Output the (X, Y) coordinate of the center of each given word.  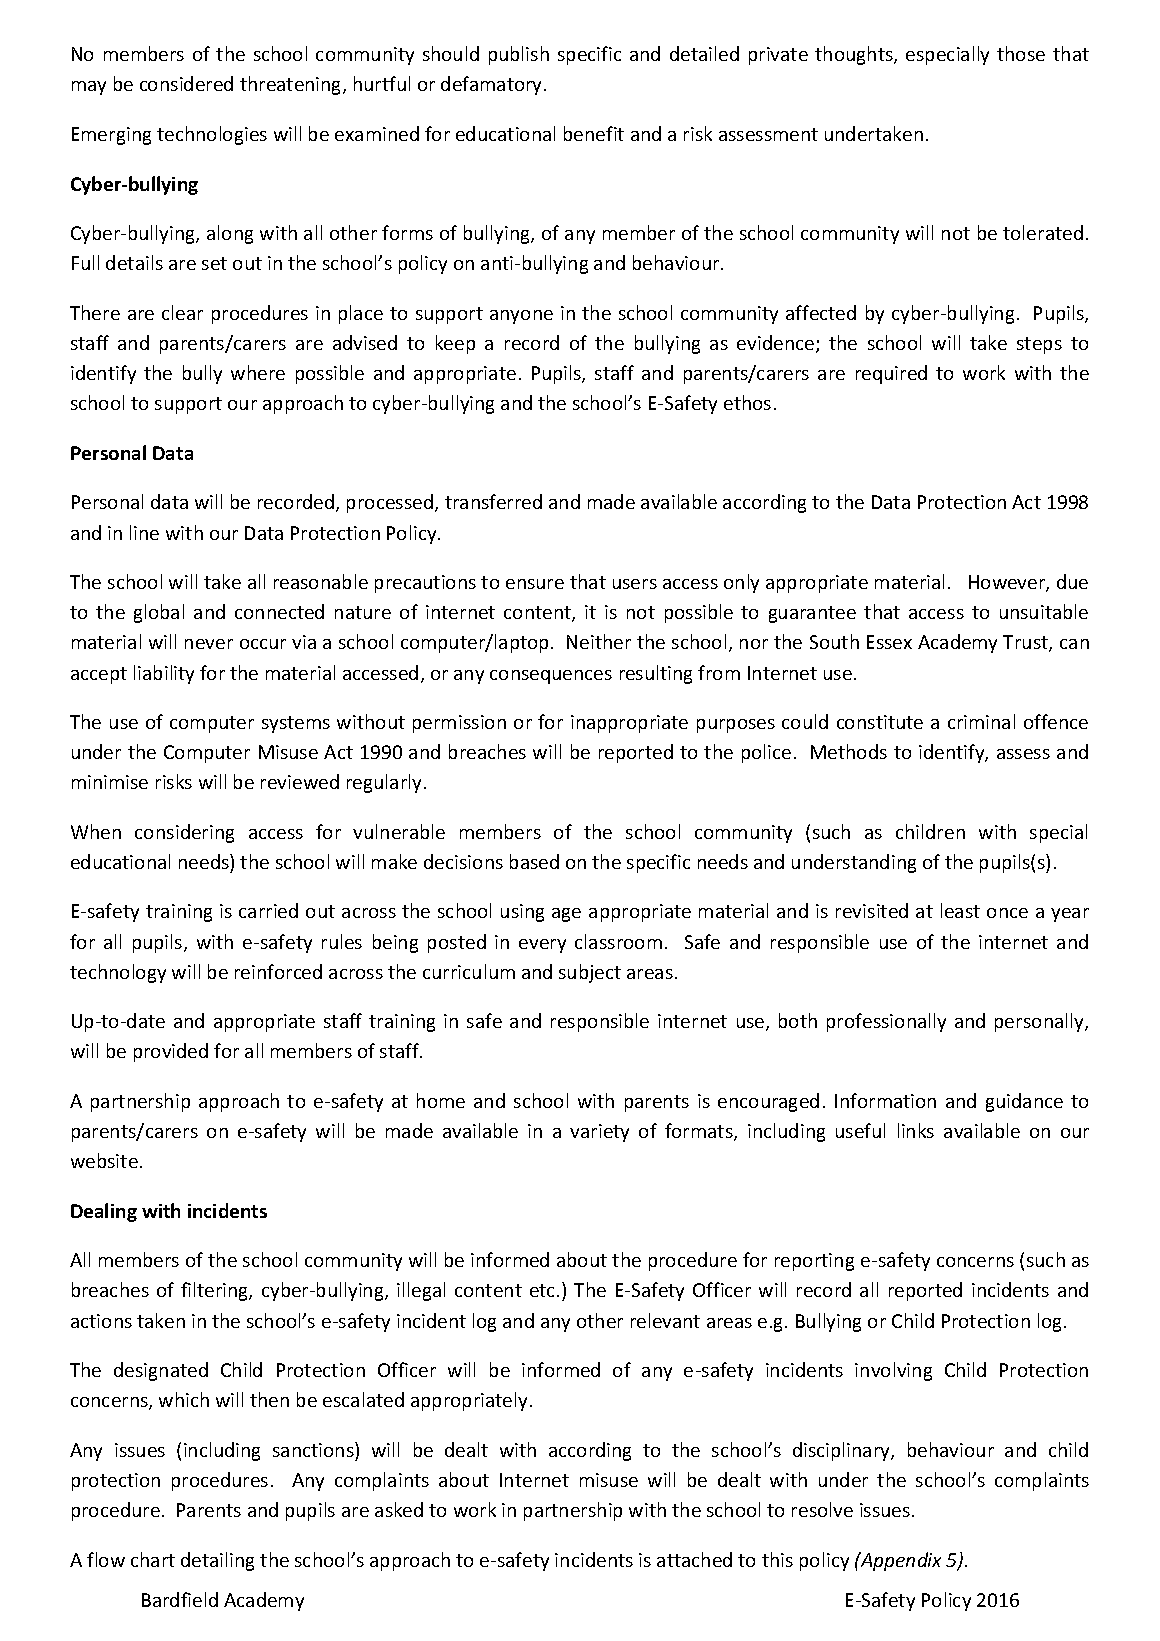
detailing (217, 1561)
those (1021, 53)
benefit (594, 133)
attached (694, 1559)
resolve (822, 1509)
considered (186, 83)
